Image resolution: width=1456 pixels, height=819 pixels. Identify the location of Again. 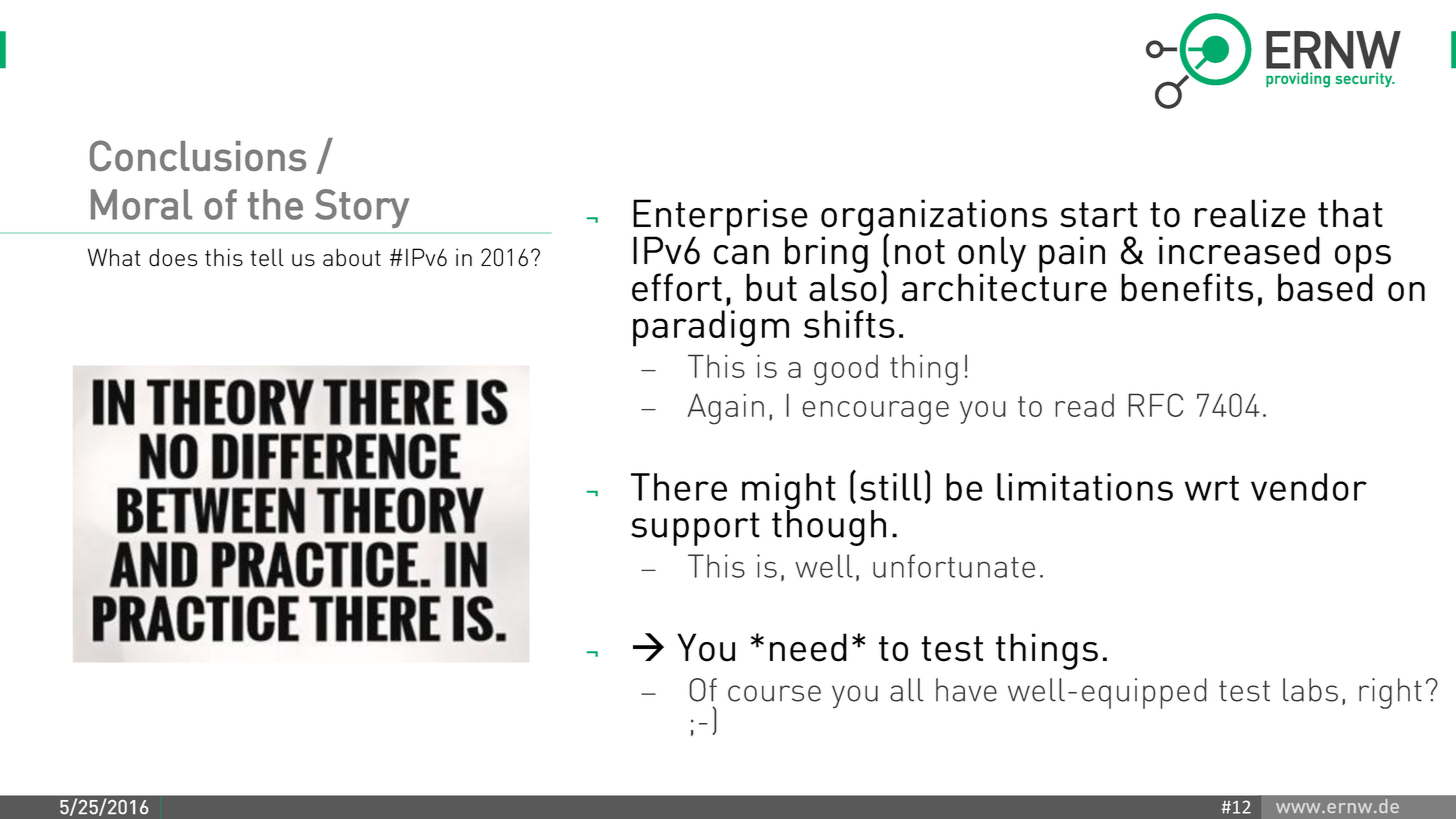
(725, 409).
